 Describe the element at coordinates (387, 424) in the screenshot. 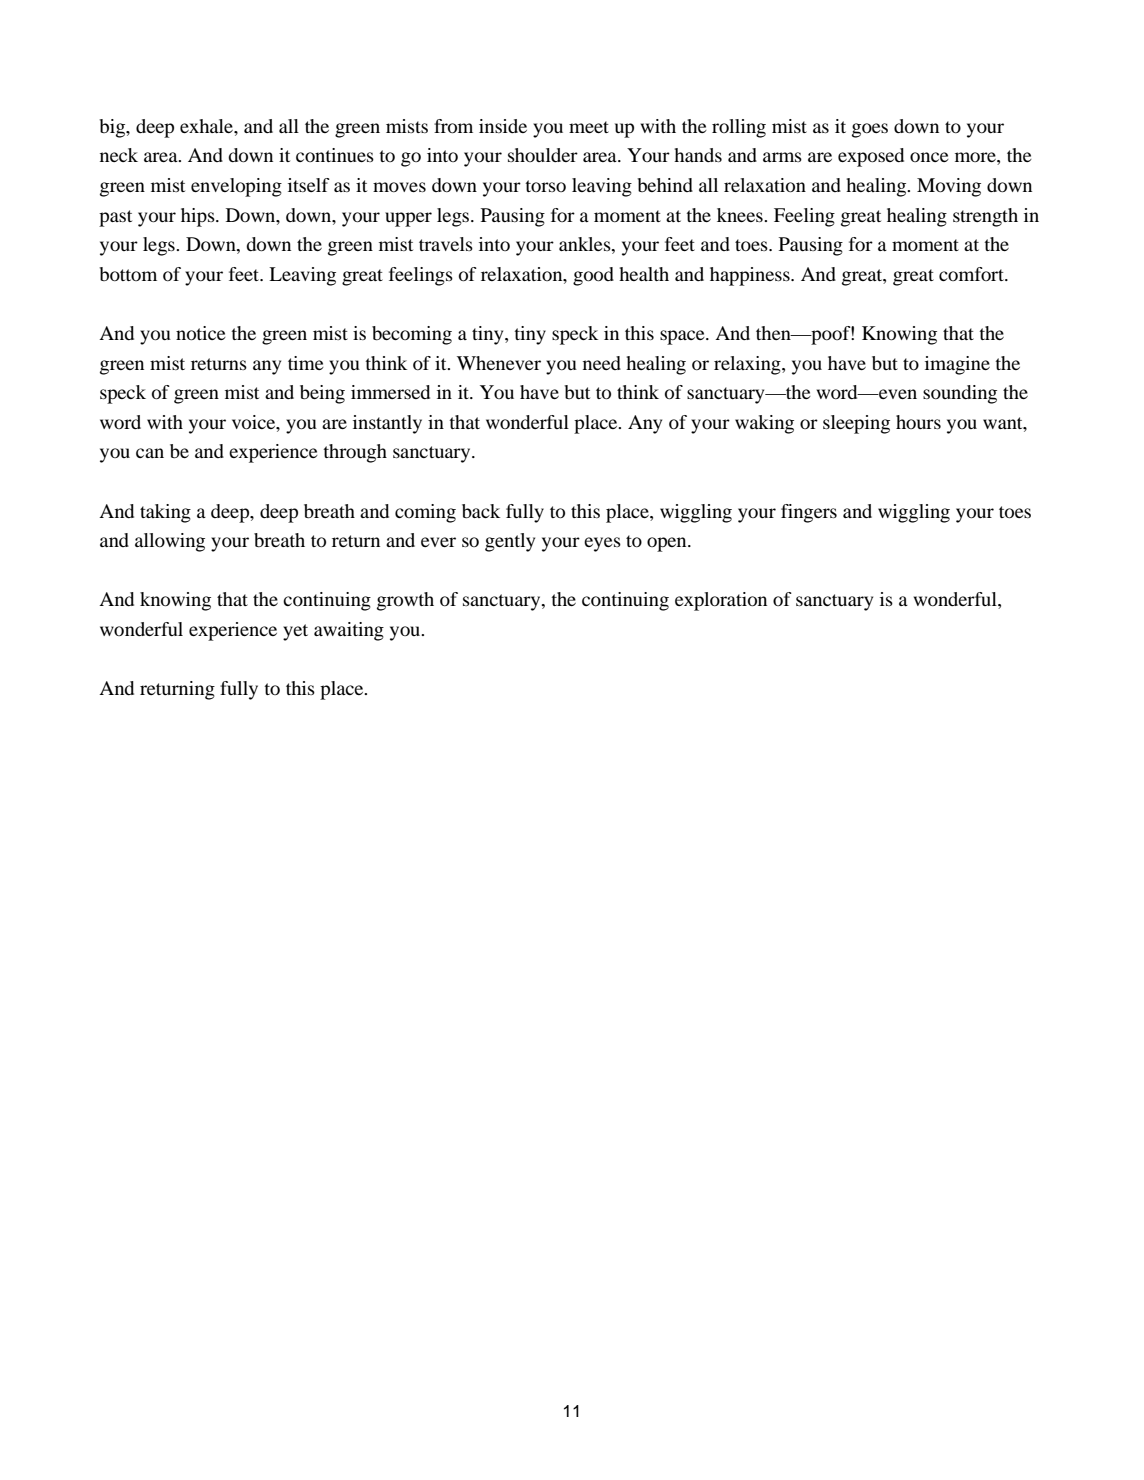

I see `instantly` at that location.
